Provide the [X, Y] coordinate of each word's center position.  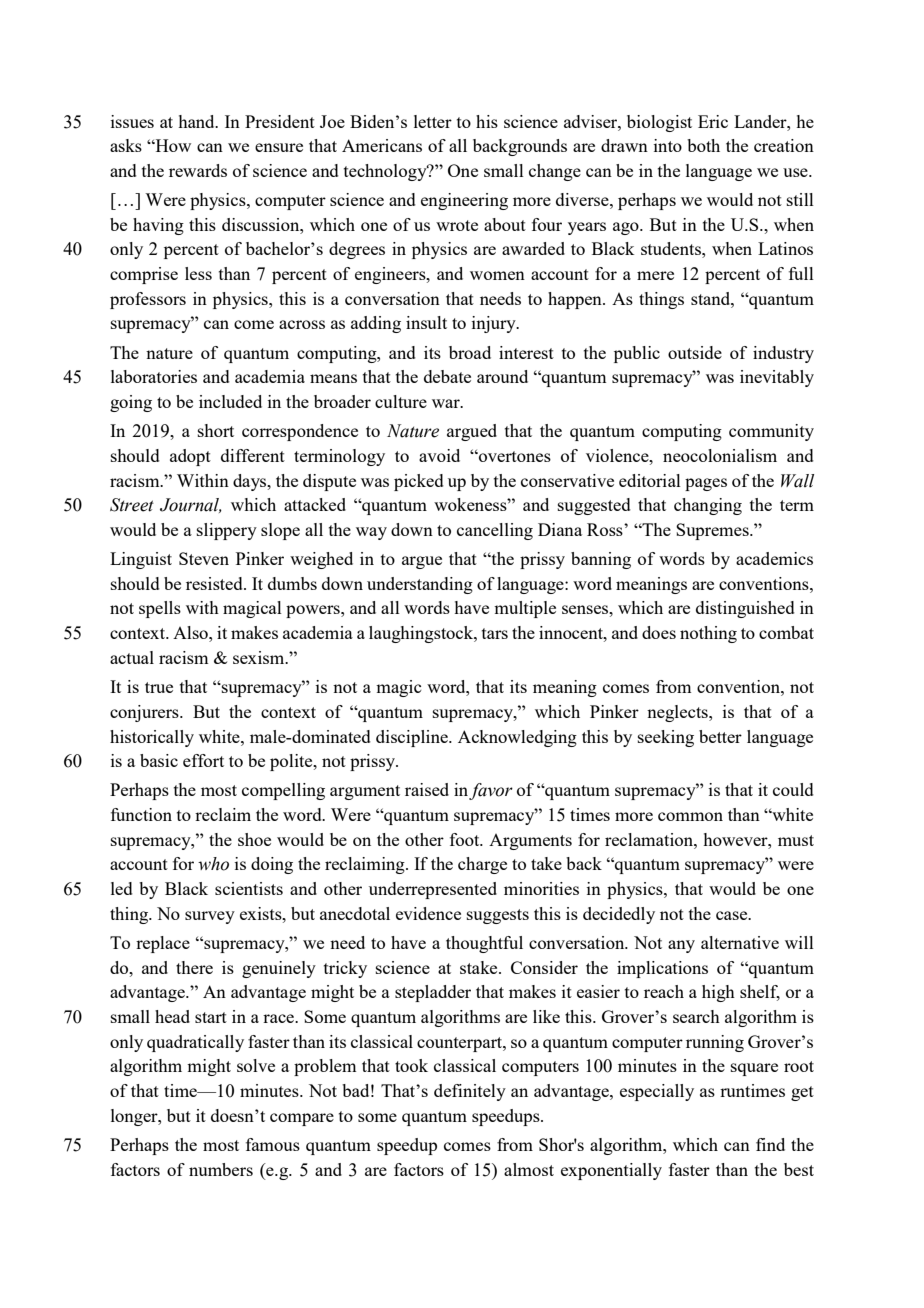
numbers [221, 1169]
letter [433, 121]
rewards [198, 170]
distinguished [745, 609]
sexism [260, 657]
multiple [525, 609]
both [703, 145]
